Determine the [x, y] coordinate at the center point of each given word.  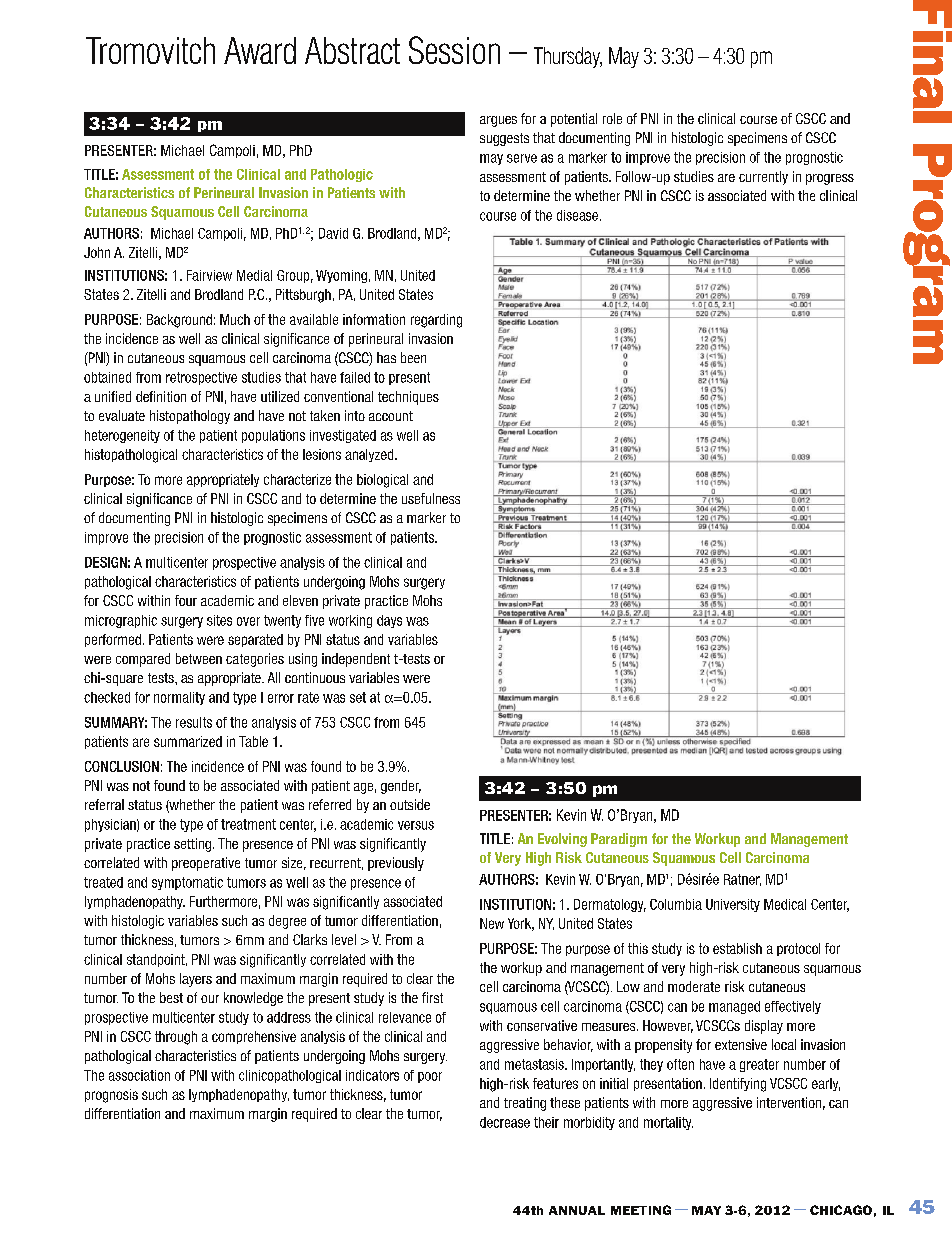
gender [401, 787]
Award [260, 50]
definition [161, 396]
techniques [408, 398]
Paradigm [619, 840]
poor [430, 1077]
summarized [188, 741]
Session [454, 50]
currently [763, 178]
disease [577, 215]
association [139, 1075]
